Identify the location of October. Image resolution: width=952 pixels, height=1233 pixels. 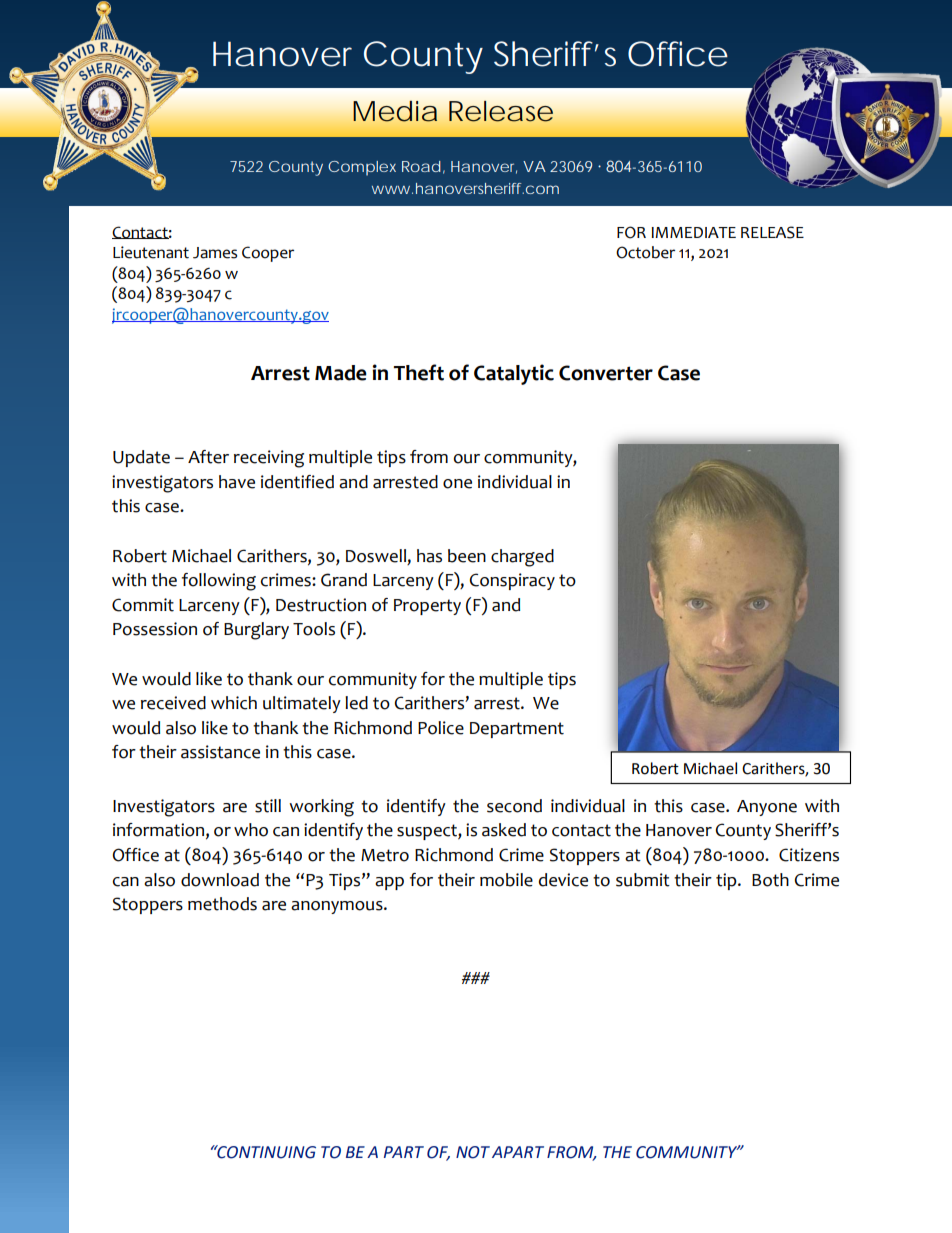
(645, 252).
